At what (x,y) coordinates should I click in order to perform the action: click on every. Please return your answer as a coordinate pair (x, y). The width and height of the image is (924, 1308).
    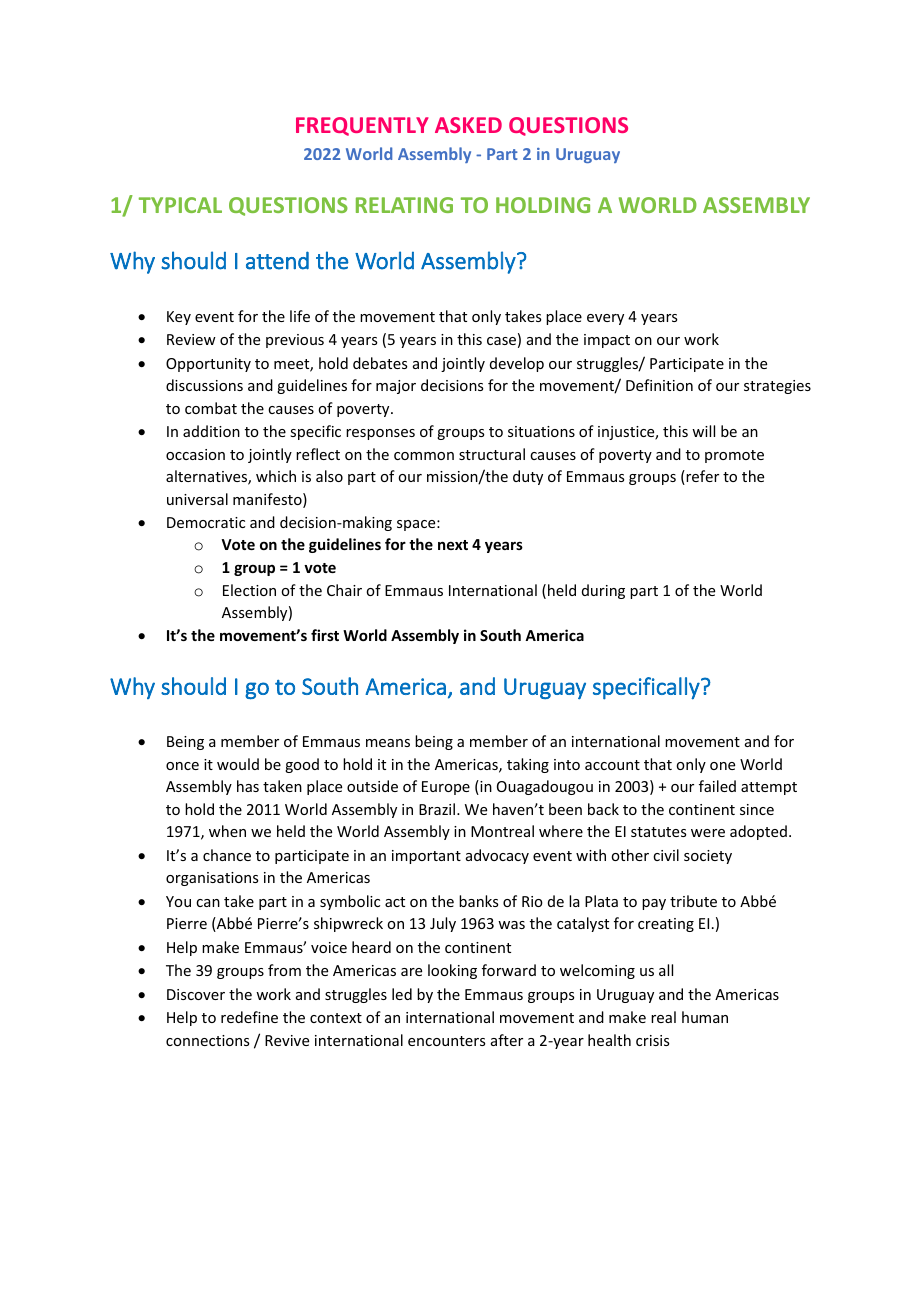
    Looking at the image, I should click on (605, 319).
